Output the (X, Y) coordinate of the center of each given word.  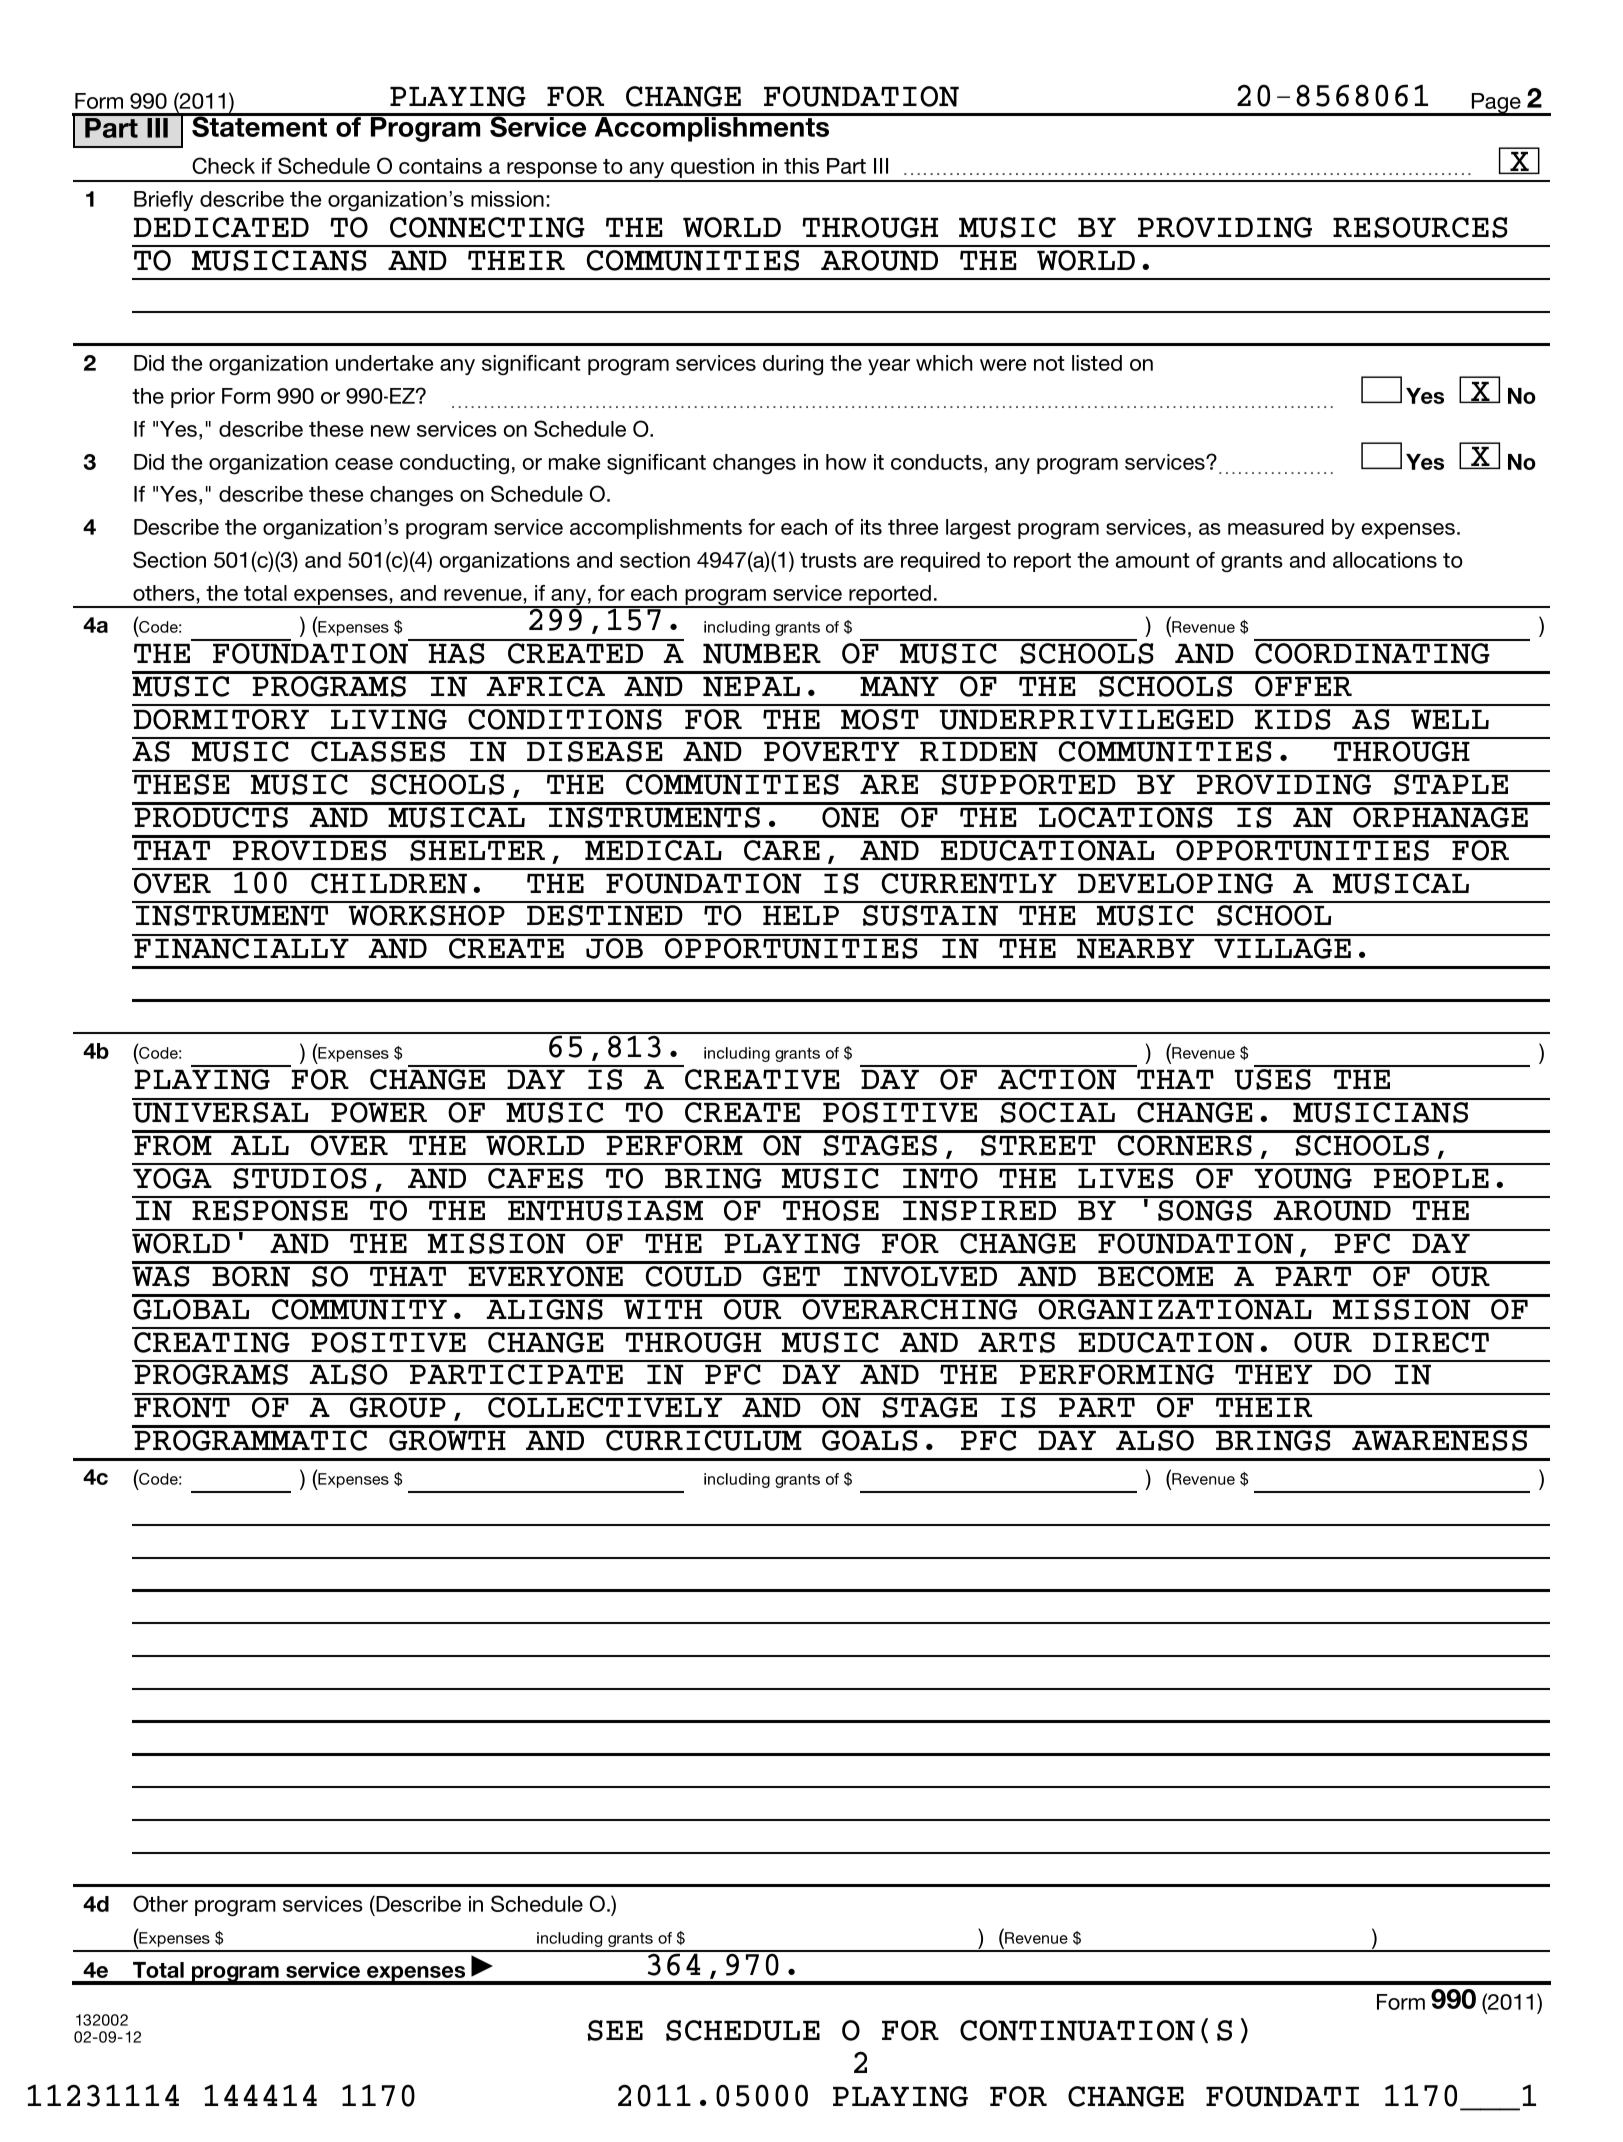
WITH (663, 1309)
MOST (880, 719)
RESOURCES (1420, 227)
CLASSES (378, 751)
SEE (615, 2030)
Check (223, 165)
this (801, 166)
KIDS (1293, 719)
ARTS (1016, 1342)
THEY (1273, 1374)
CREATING (212, 1342)
